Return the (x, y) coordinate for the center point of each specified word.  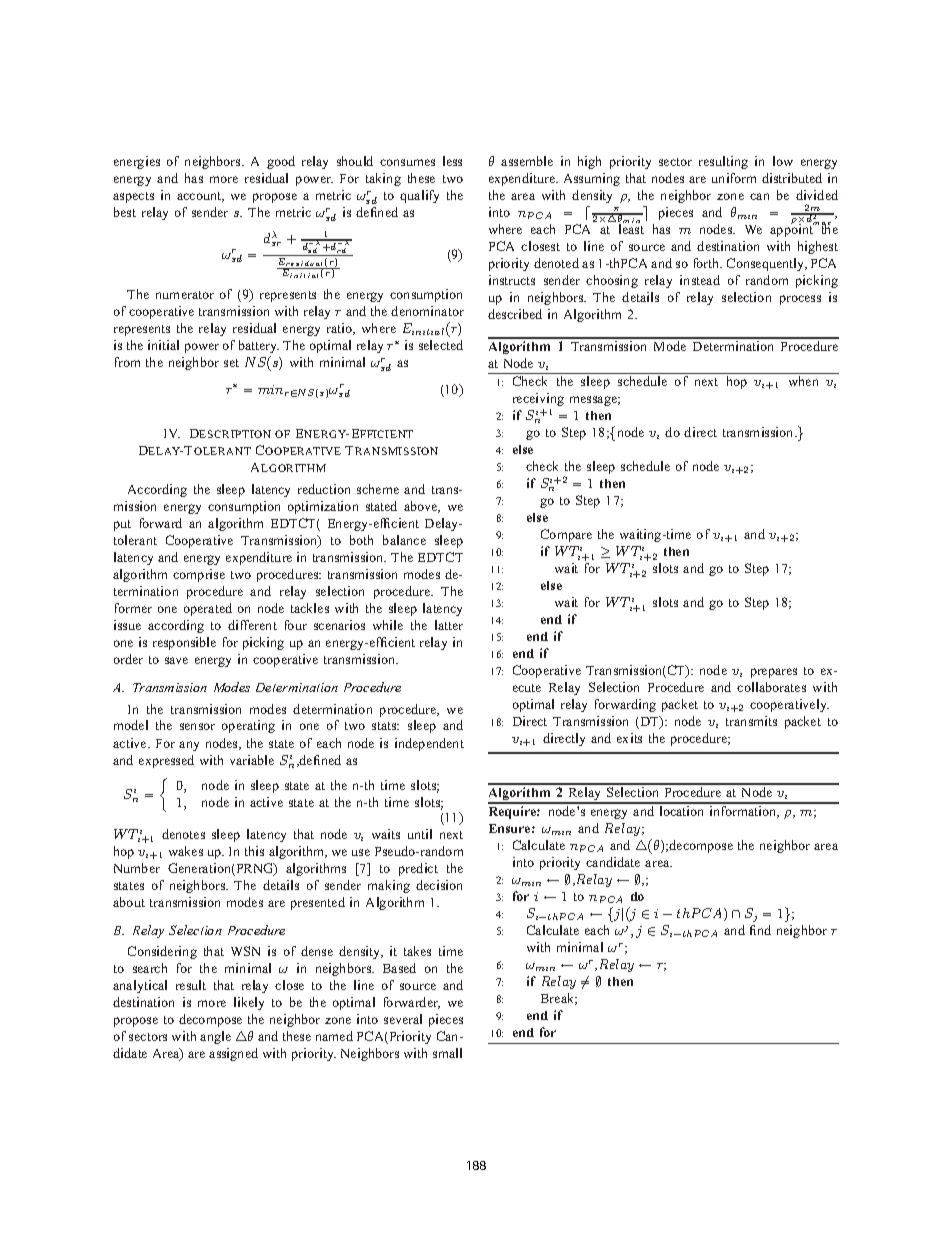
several (403, 1019)
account (200, 197)
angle (215, 1037)
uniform (734, 178)
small (447, 1053)
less (452, 161)
